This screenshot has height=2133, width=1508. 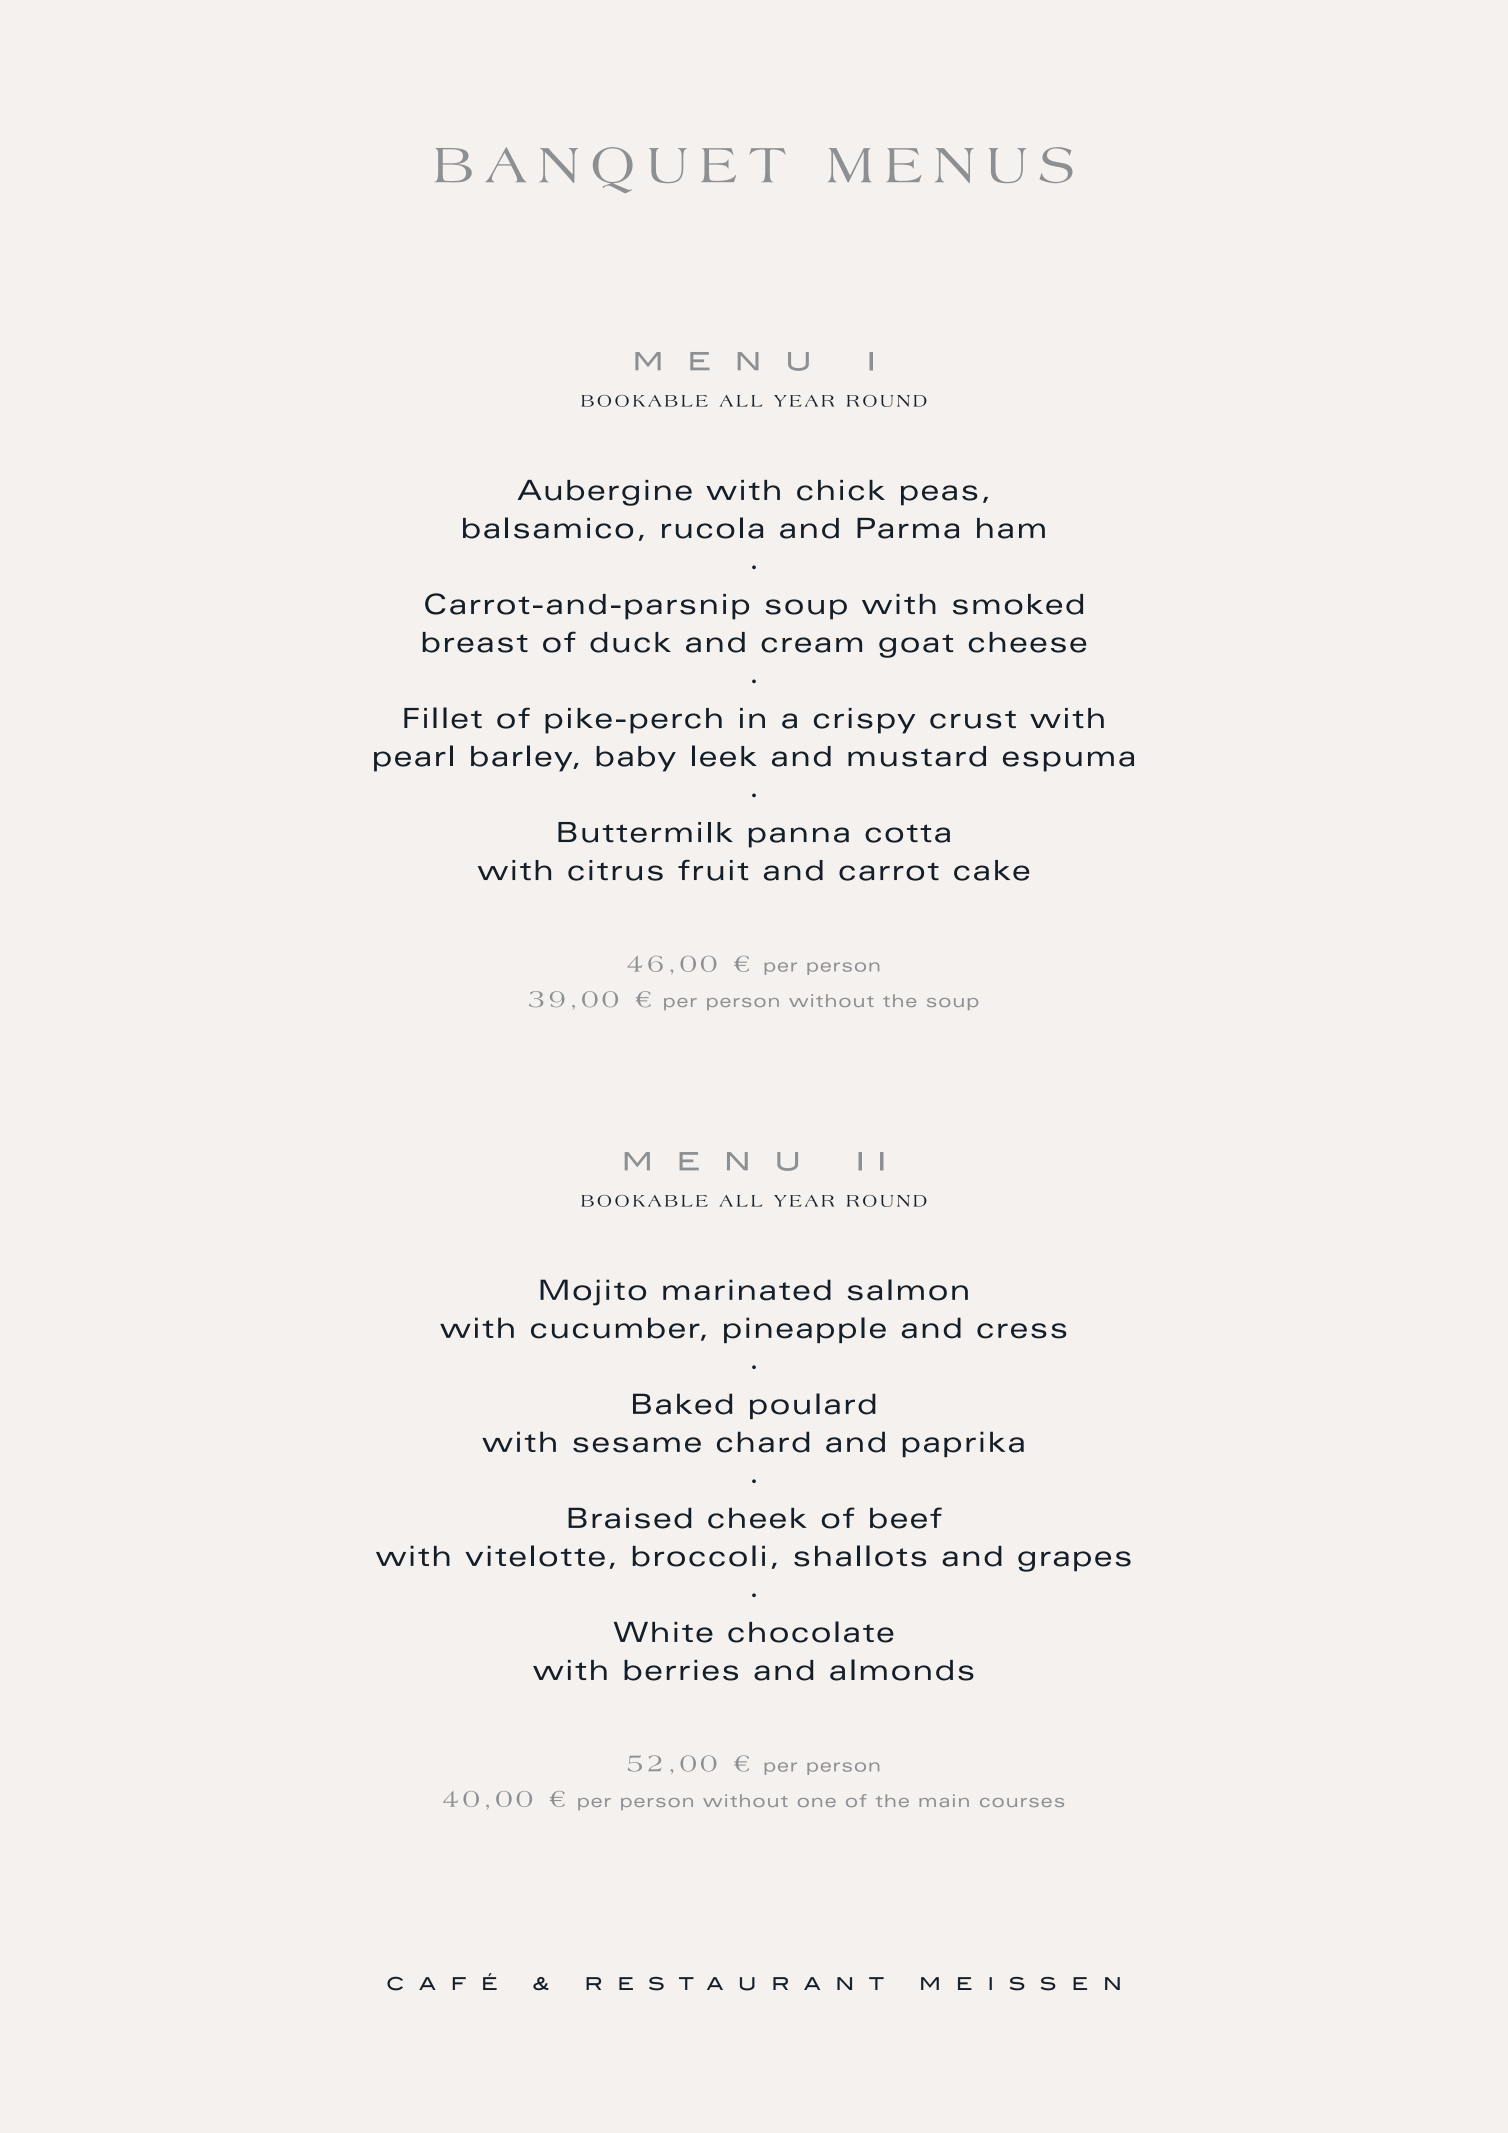 What do you see at coordinates (763, 1442) in the screenshot?
I see `chard` at bounding box center [763, 1442].
